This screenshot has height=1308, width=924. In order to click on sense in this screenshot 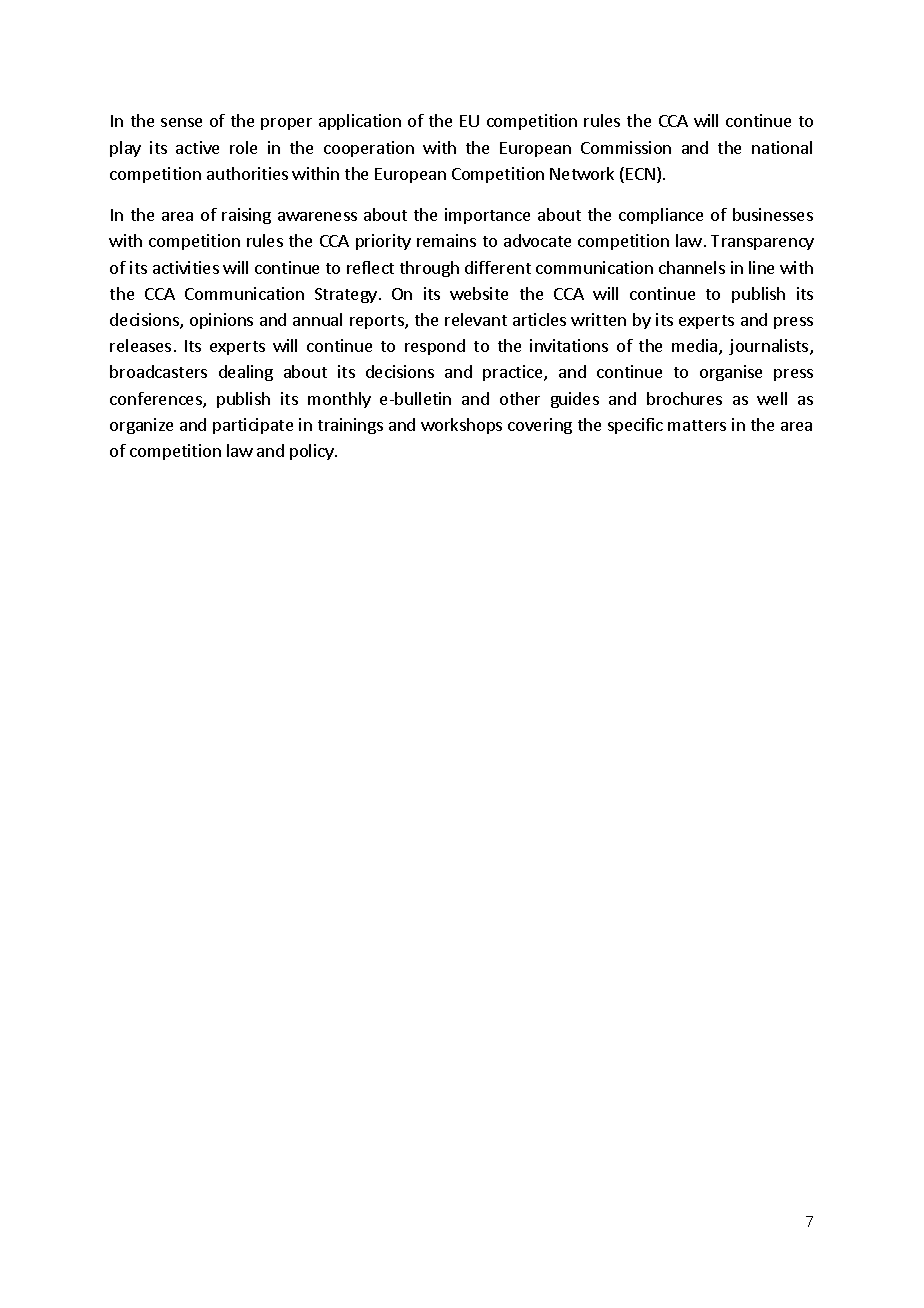, I will do `click(181, 122)`.
